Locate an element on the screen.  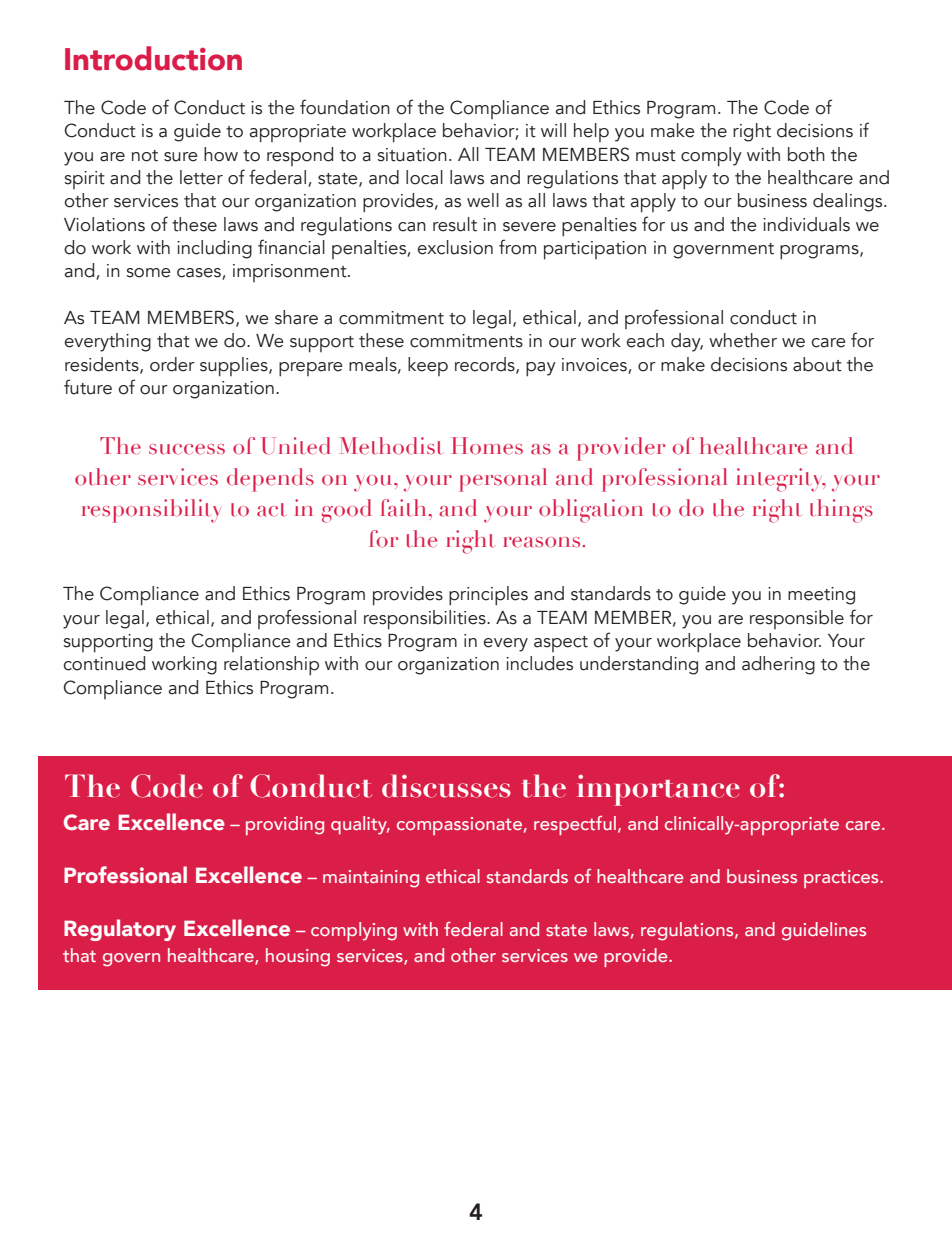
maintaining is located at coordinates (371, 879).
